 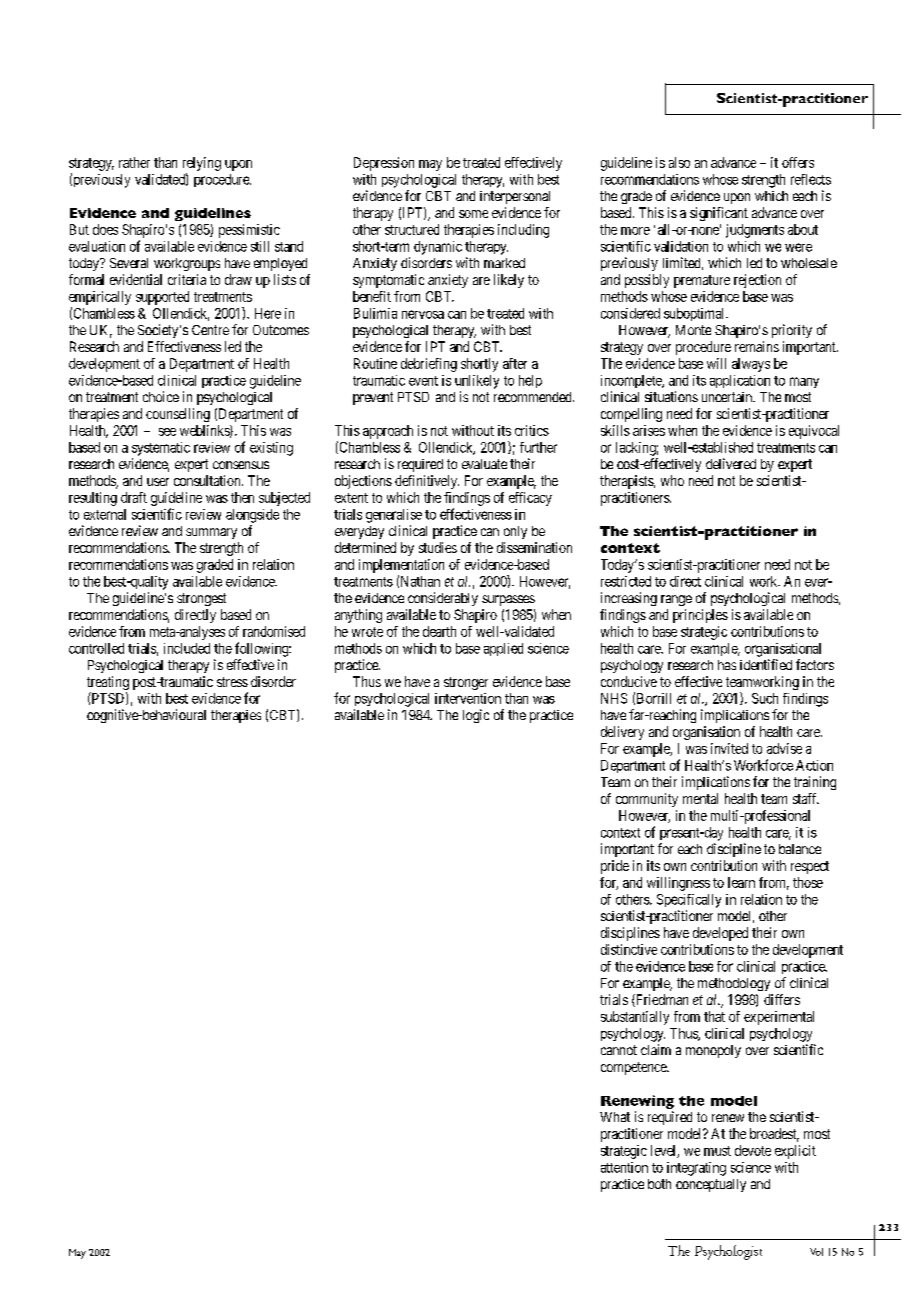 What do you see at coordinates (202, 164) in the image?
I see `relying` at bounding box center [202, 164].
